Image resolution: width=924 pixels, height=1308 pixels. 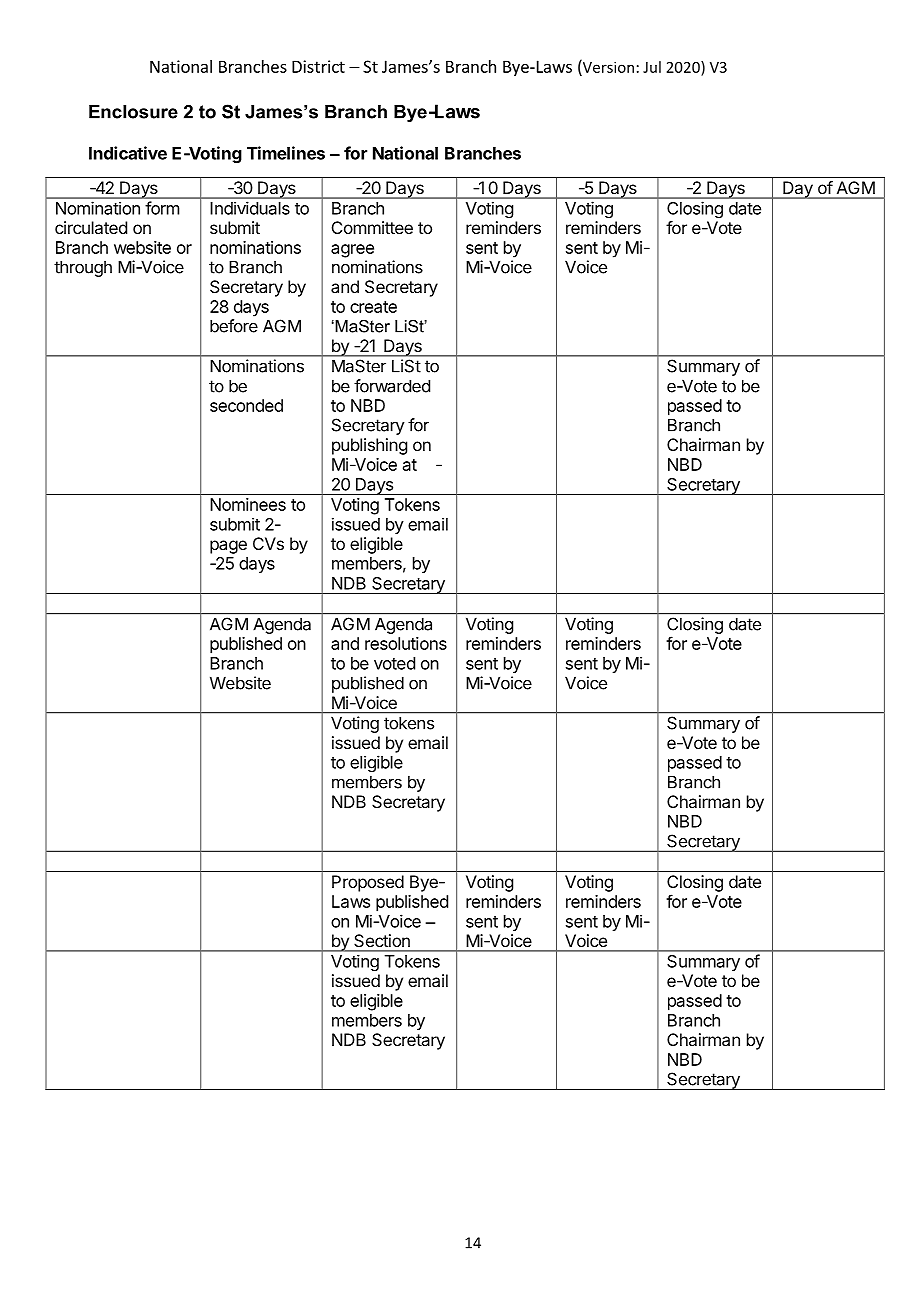 What do you see at coordinates (369, 446) in the screenshot?
I see `publishing` at bounding box center [369, 446].
